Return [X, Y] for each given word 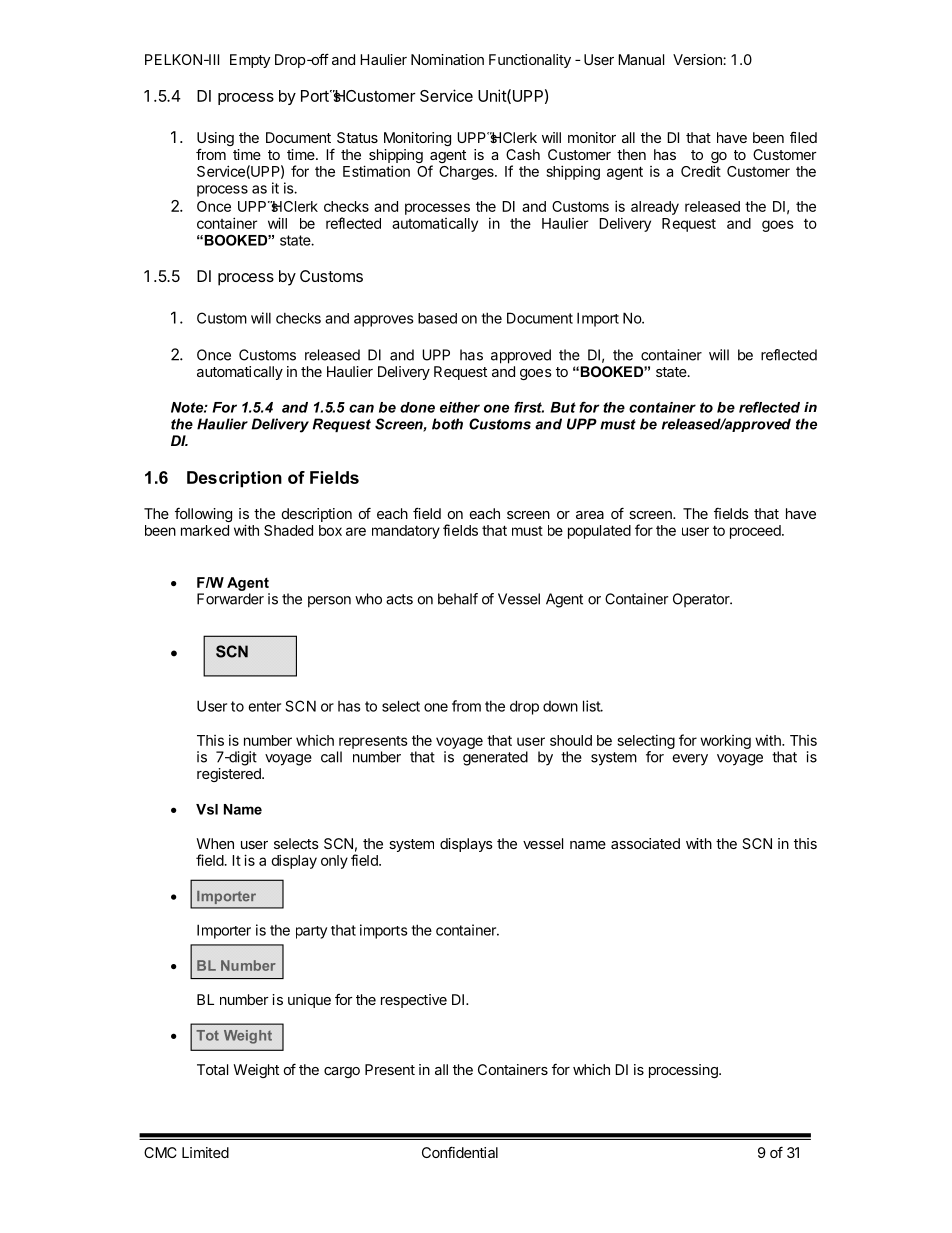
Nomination [447, 59]
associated [645, 843]
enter [264, 706]
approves [384, 321]
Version [698, 59]
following [203, 515]
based [437, 318]
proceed [756, 532]
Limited [205, 1152]
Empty [250, 61]
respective [414, 1001]
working [725, 742]
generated [495, 758]
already [655, 208]
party [311, 932]
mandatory [406, 532]
